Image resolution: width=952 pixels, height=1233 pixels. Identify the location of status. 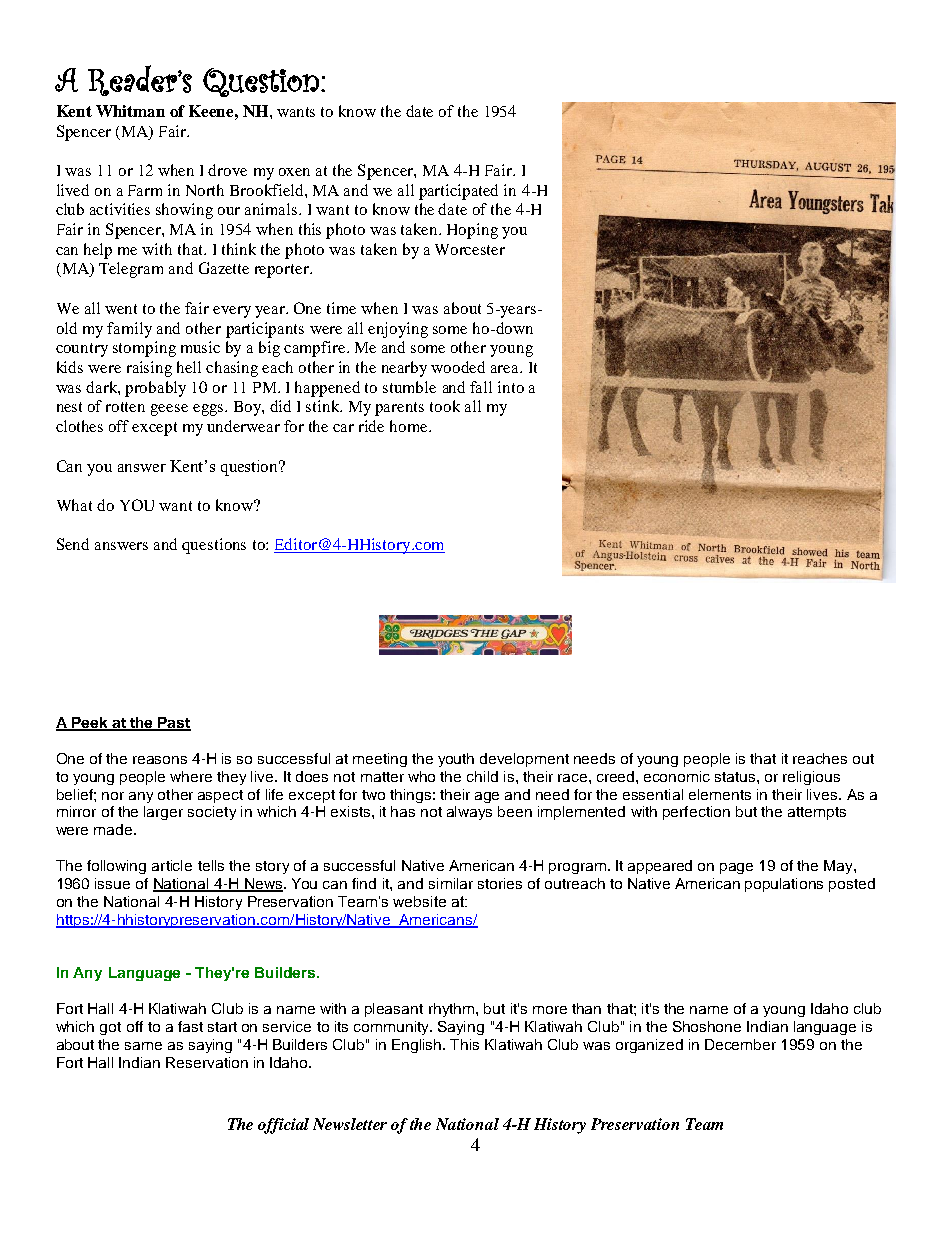
(736, 777).
